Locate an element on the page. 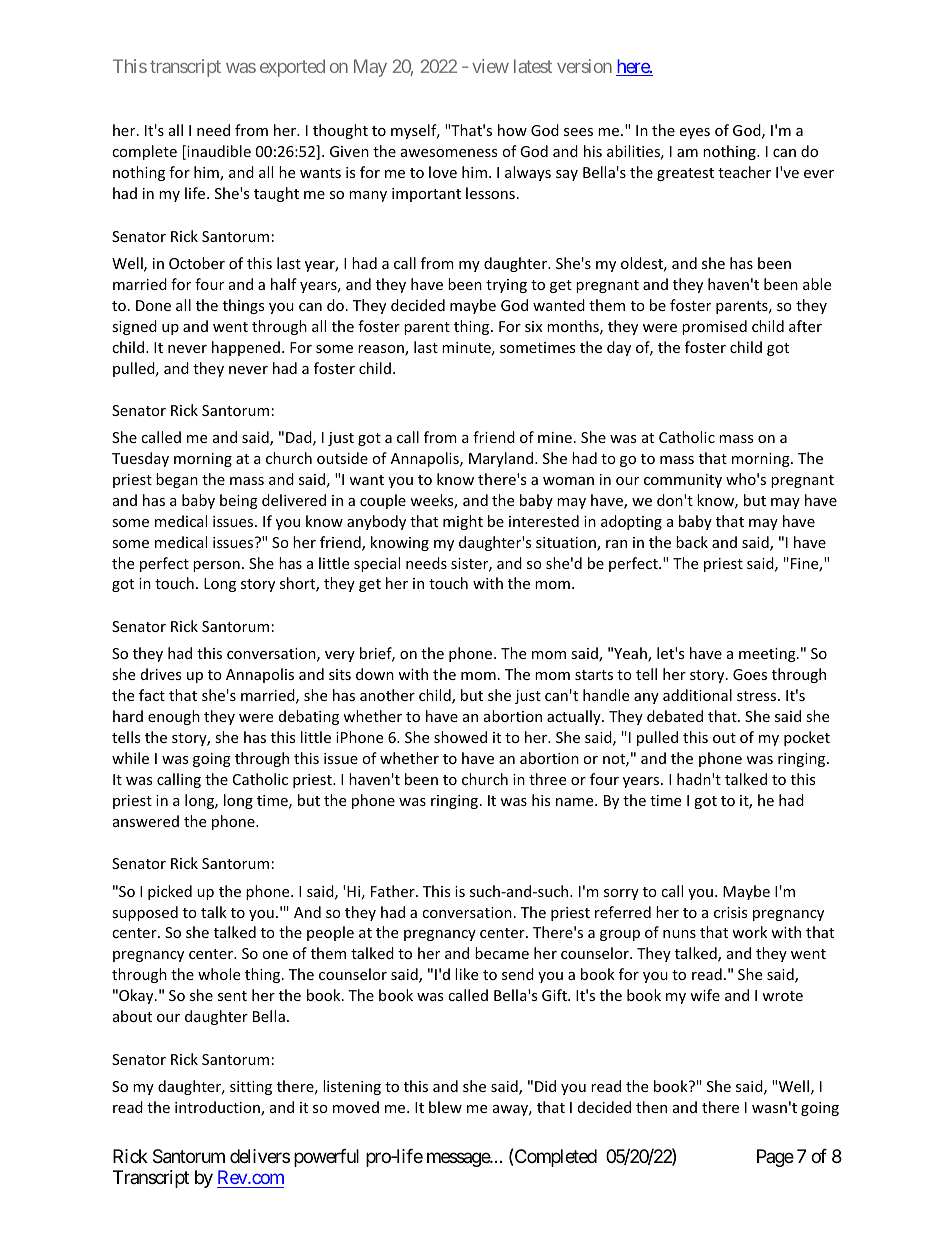 The height and width of the page is (1233, 952). while is located at coordinates (130, 758).
